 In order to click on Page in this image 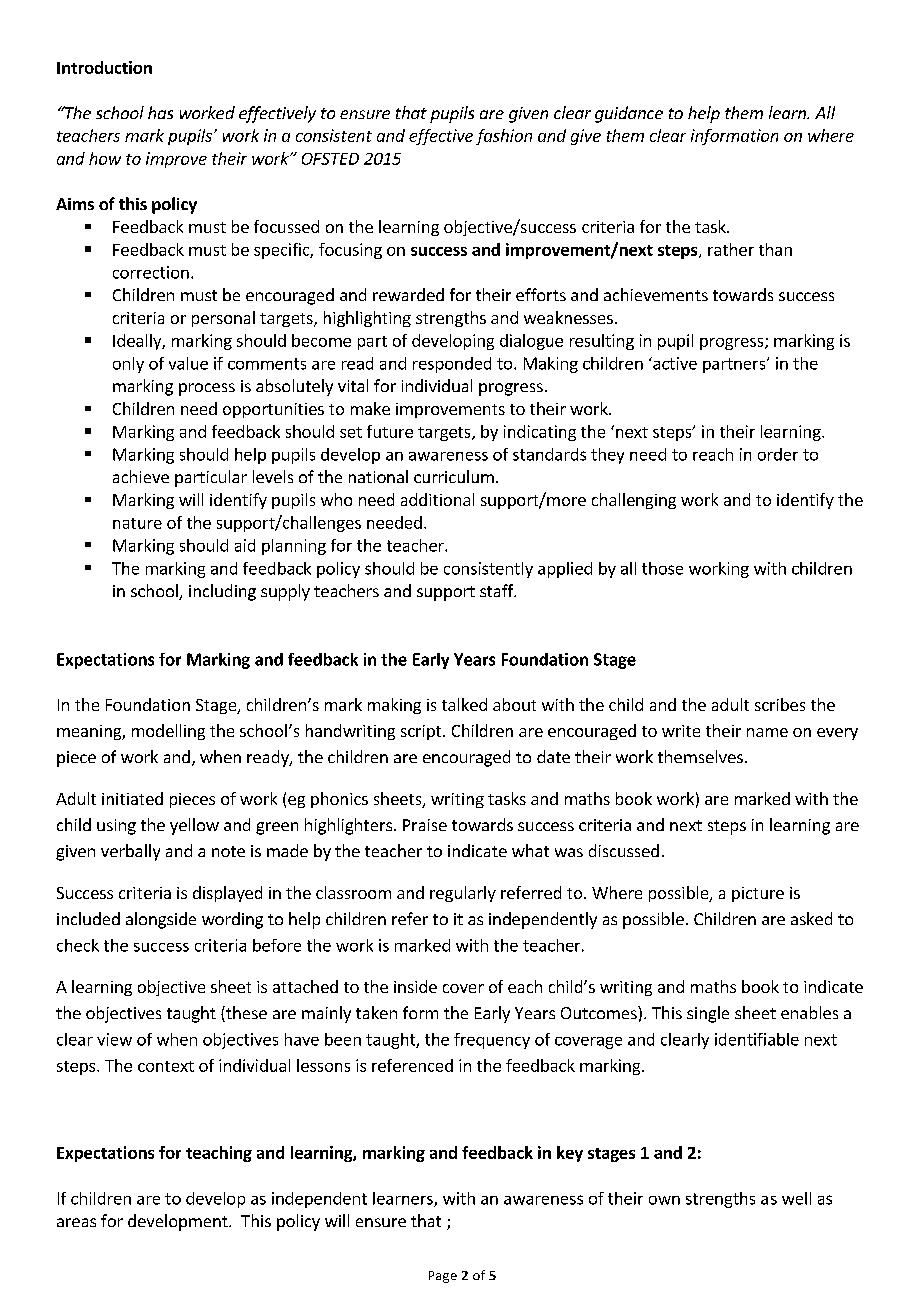, I will do `click(443, 1277)`.
